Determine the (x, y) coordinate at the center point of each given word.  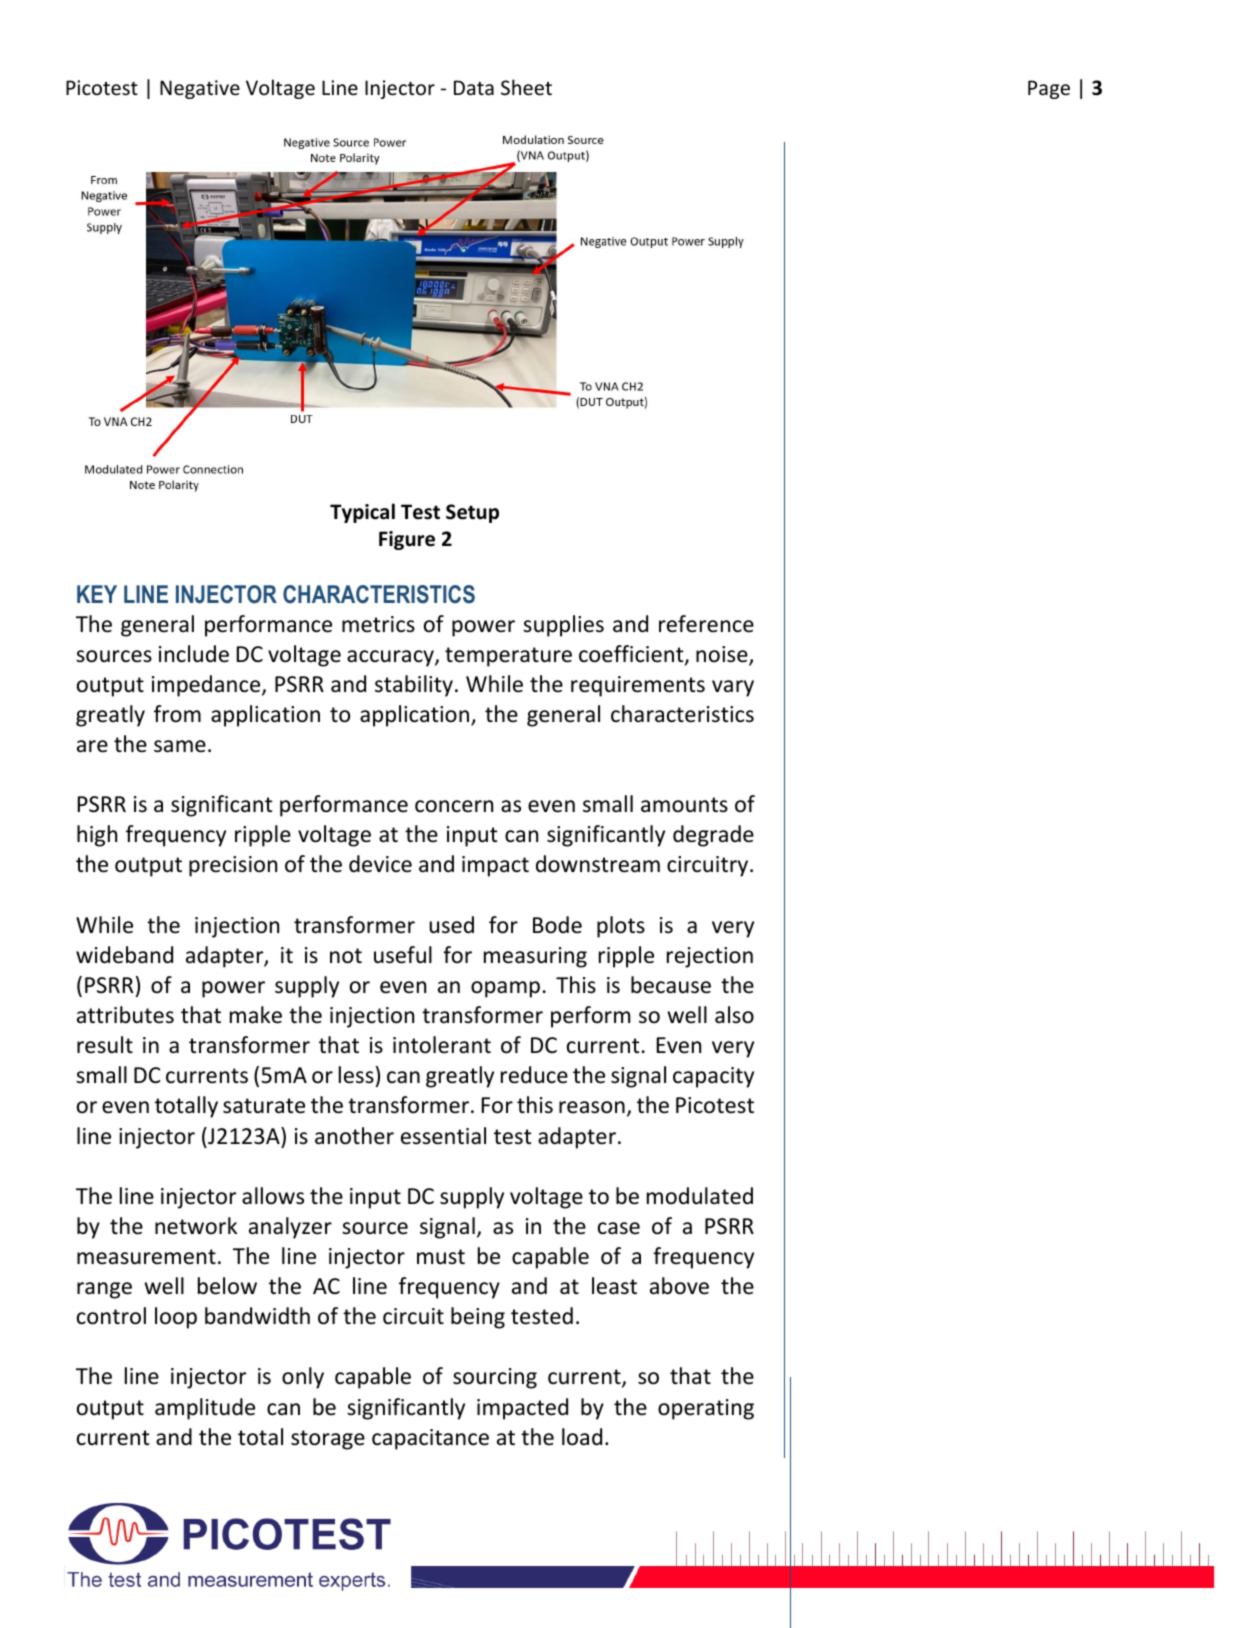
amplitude (205, 1409)
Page (1049, 89)
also (734, 1015)
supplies (563, 626)
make (256, 1015)
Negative (200, 89)
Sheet (526, 87)
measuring (535, 957)
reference (706, 624)
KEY (97, 594)
